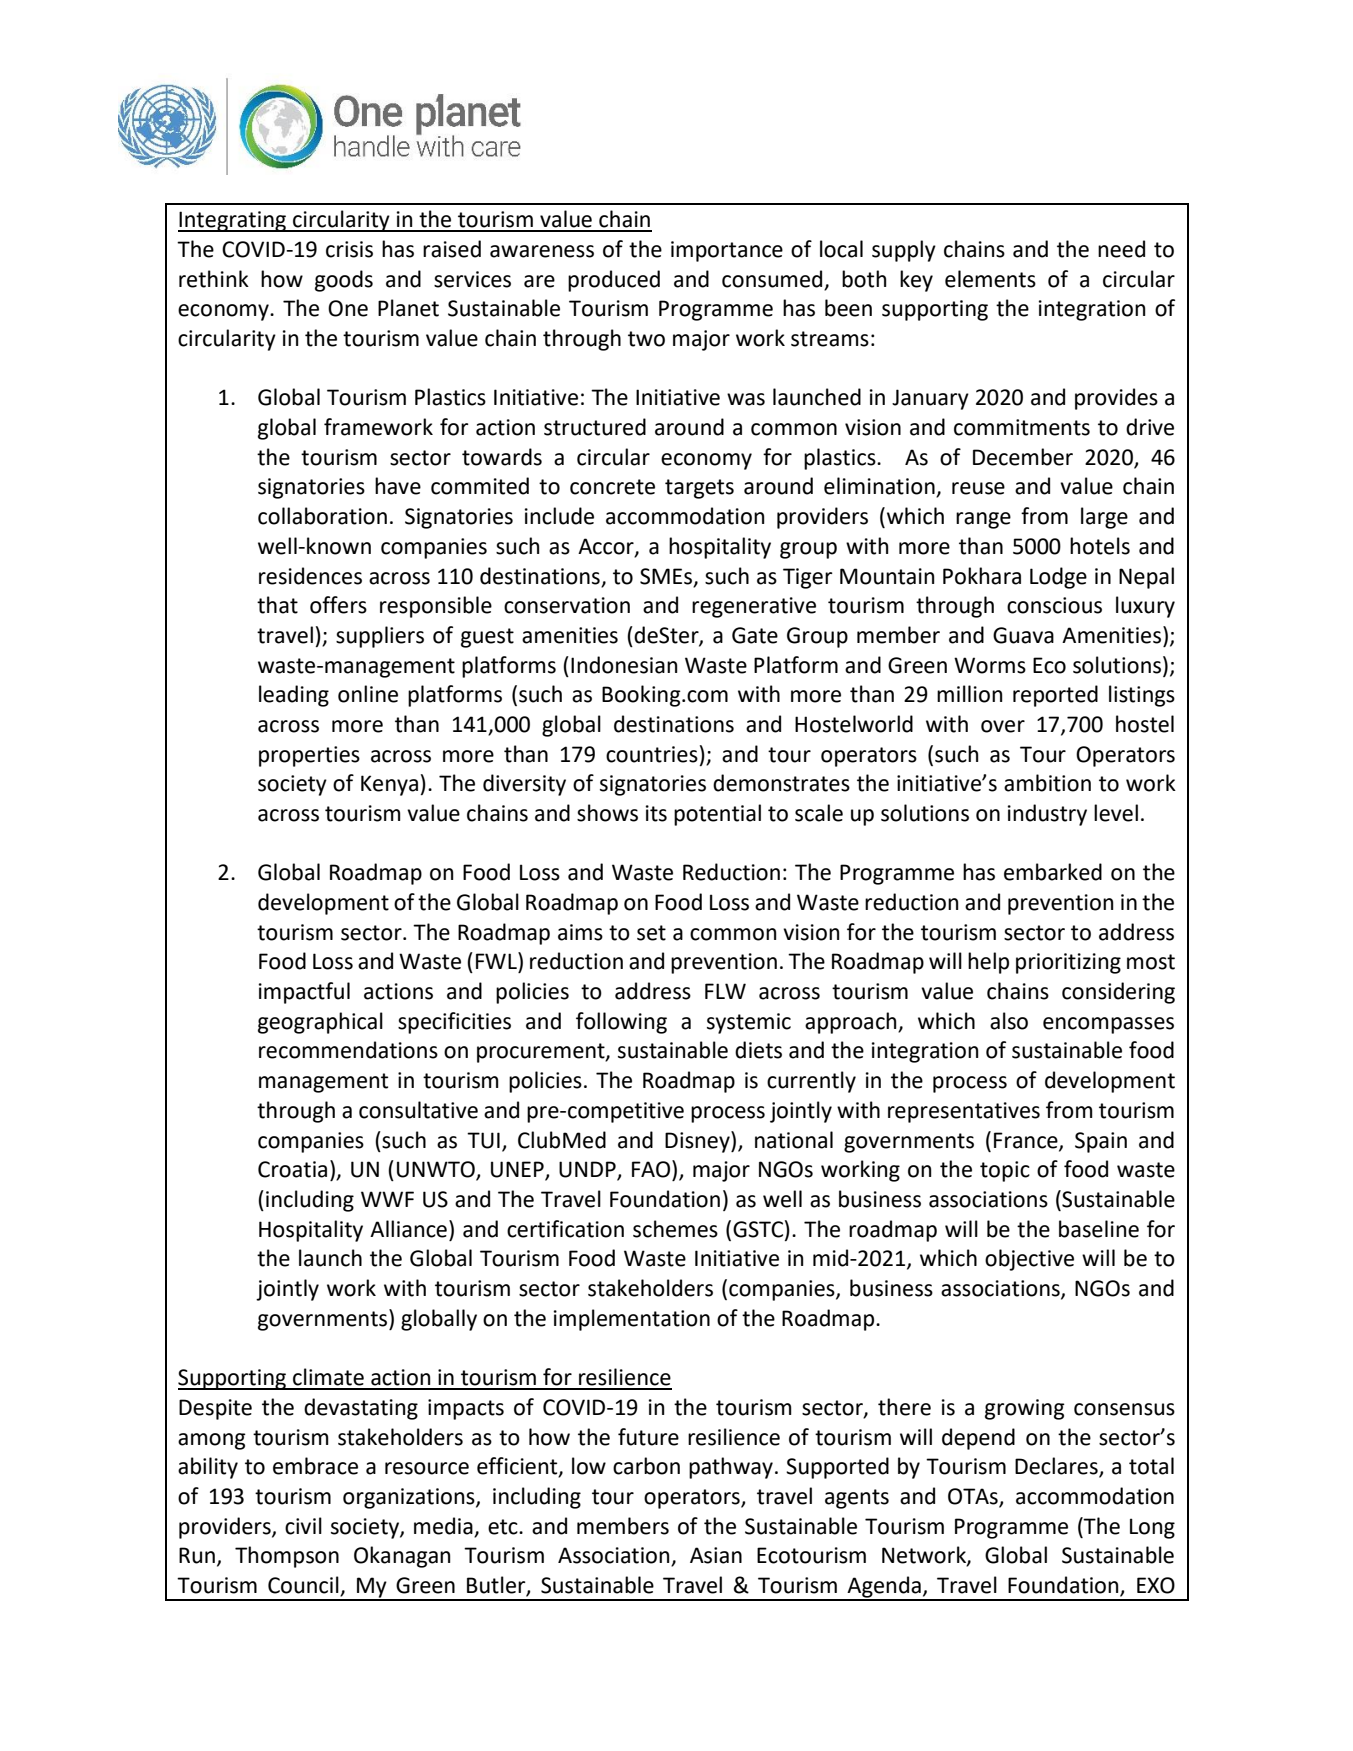 The image size is (1353, 1751). I want to click on Asian, so click(716, 1555).
